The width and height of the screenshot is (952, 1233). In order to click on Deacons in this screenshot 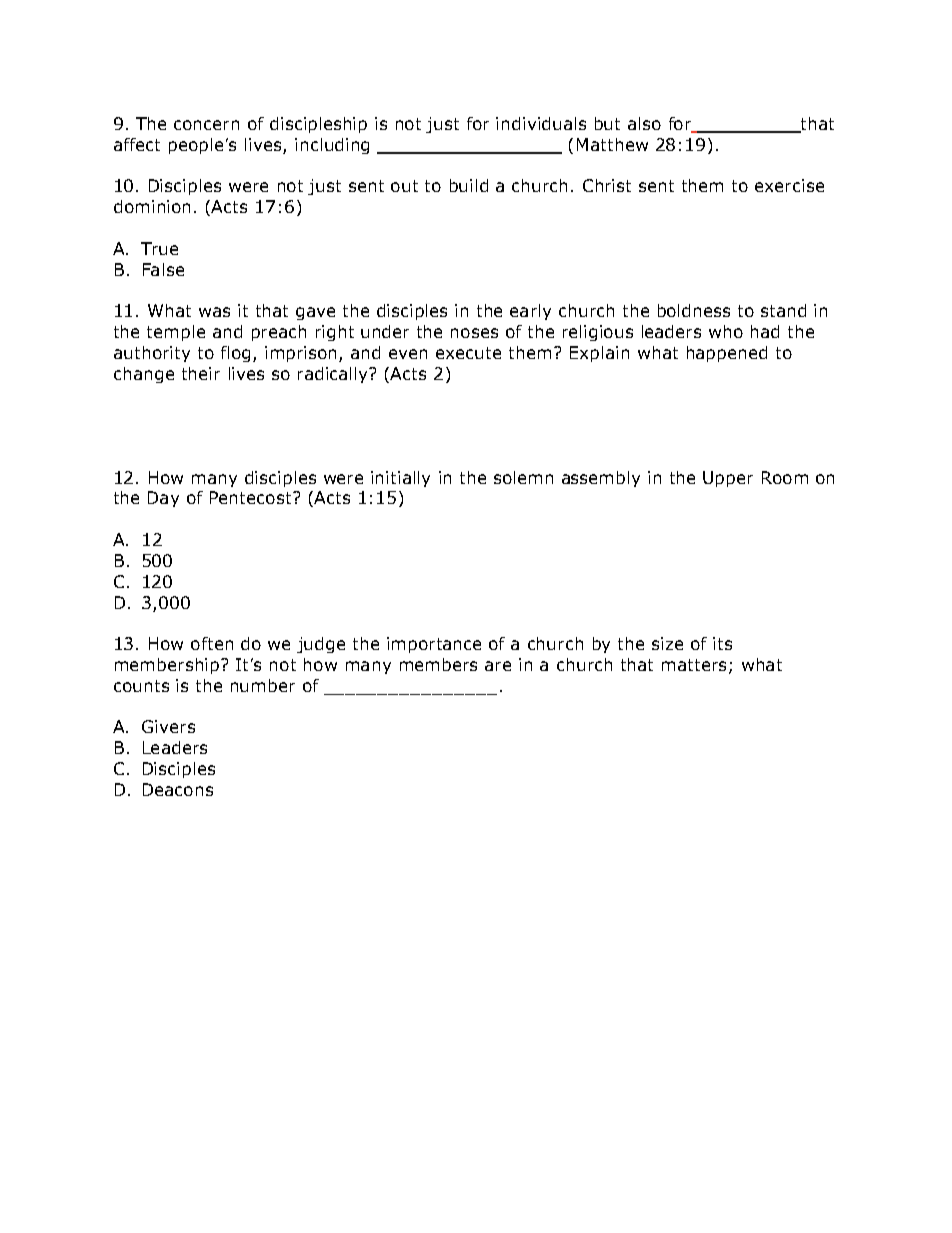, I will do `click(178, 789)`.
